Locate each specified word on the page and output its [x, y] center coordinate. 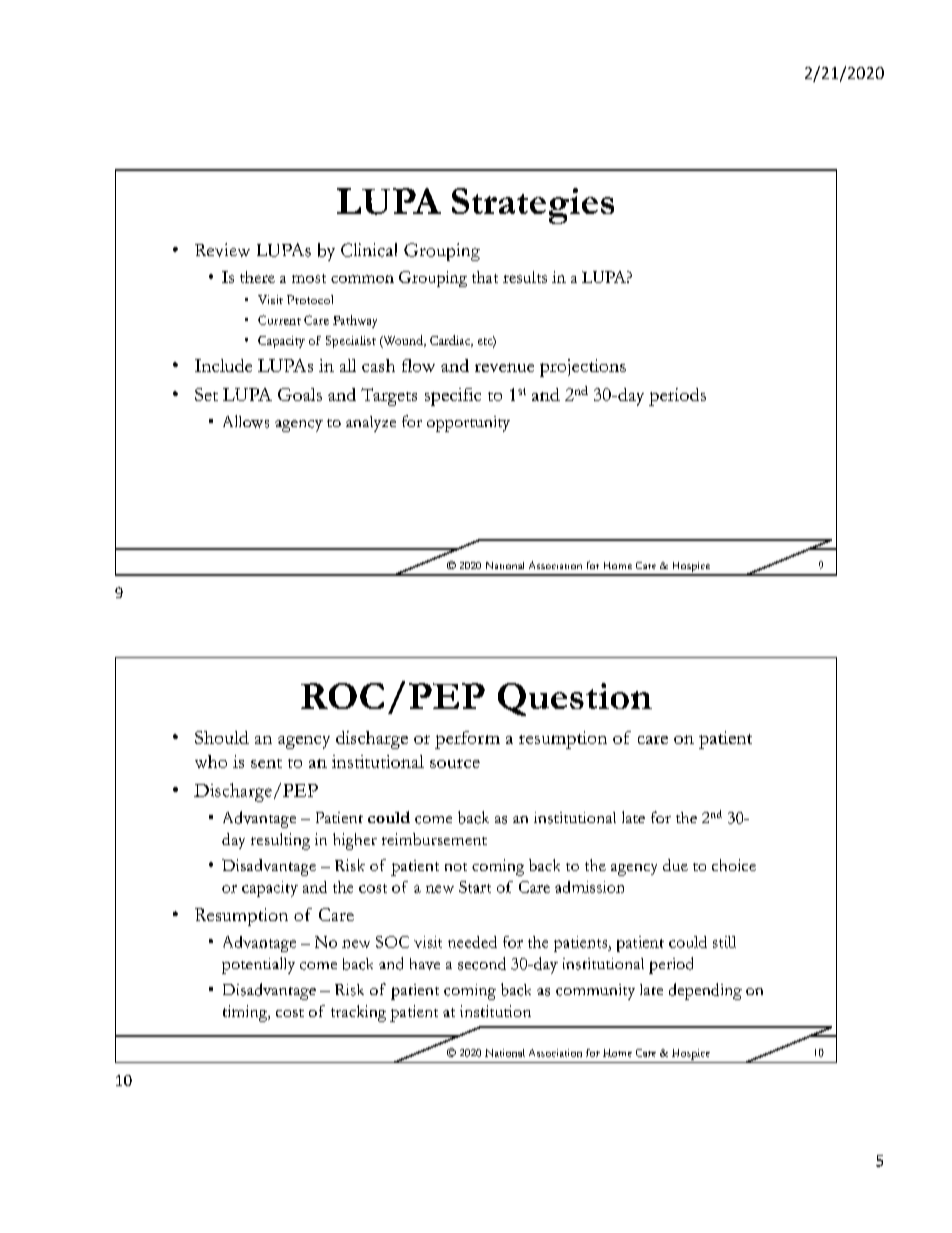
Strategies [533, 206]
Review [222, 250]
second [482, 963]
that [485, 277]
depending [705, 991]
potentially [258, 965]
